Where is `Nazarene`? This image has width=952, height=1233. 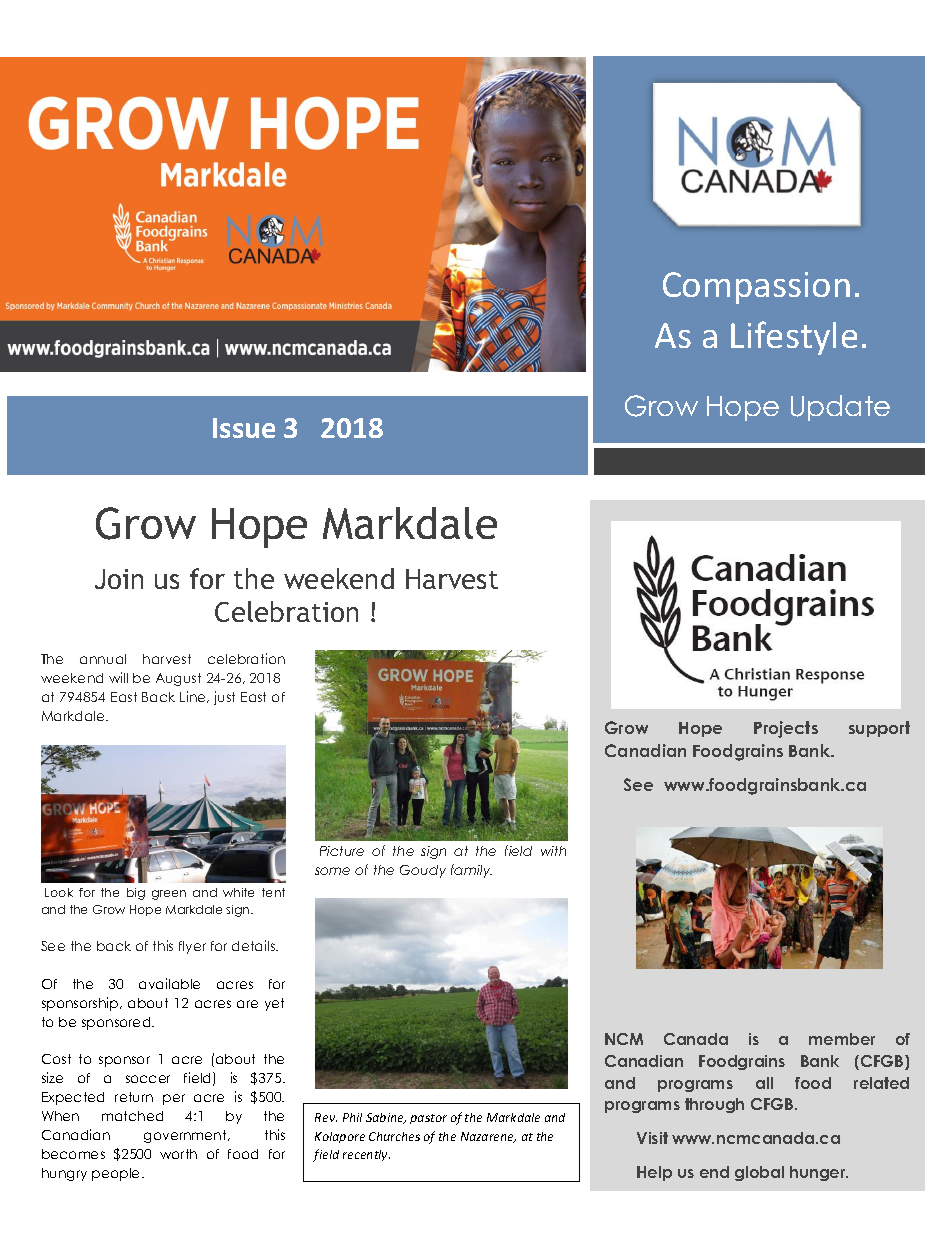
Nazarene is located at coordinates (488, 1137).
